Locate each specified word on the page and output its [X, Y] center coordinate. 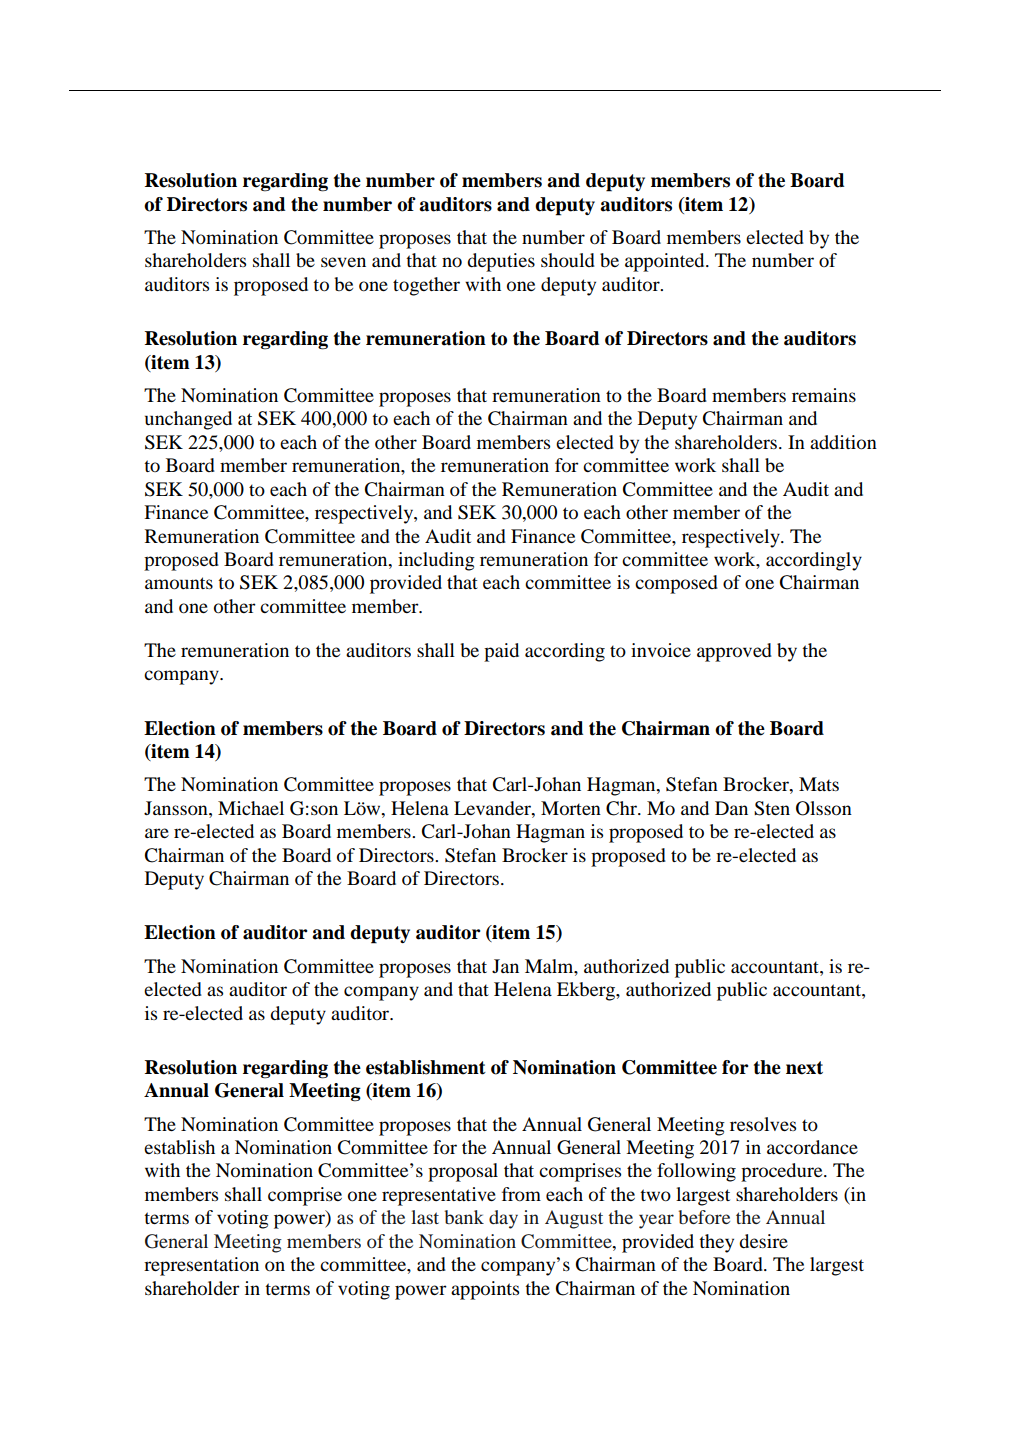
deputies [501, 262]
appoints [485, 1290]
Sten [772, 808]
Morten [571, 808]
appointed [666, 262]
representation [201, 1266]
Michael [251, 808]
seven [343, 262]
